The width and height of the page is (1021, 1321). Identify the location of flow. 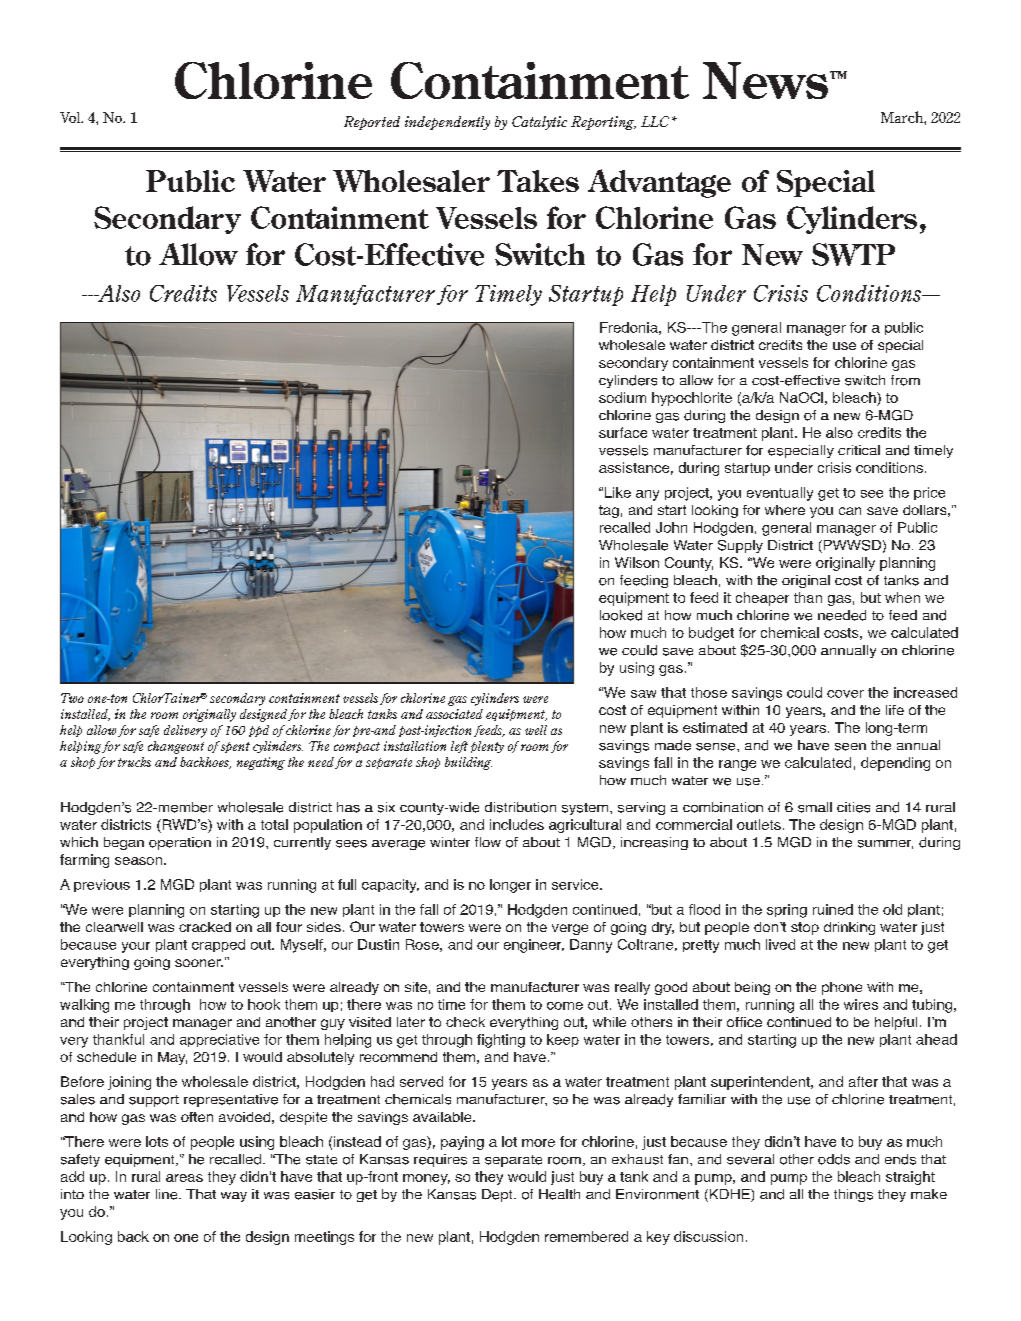
(488, 842).
